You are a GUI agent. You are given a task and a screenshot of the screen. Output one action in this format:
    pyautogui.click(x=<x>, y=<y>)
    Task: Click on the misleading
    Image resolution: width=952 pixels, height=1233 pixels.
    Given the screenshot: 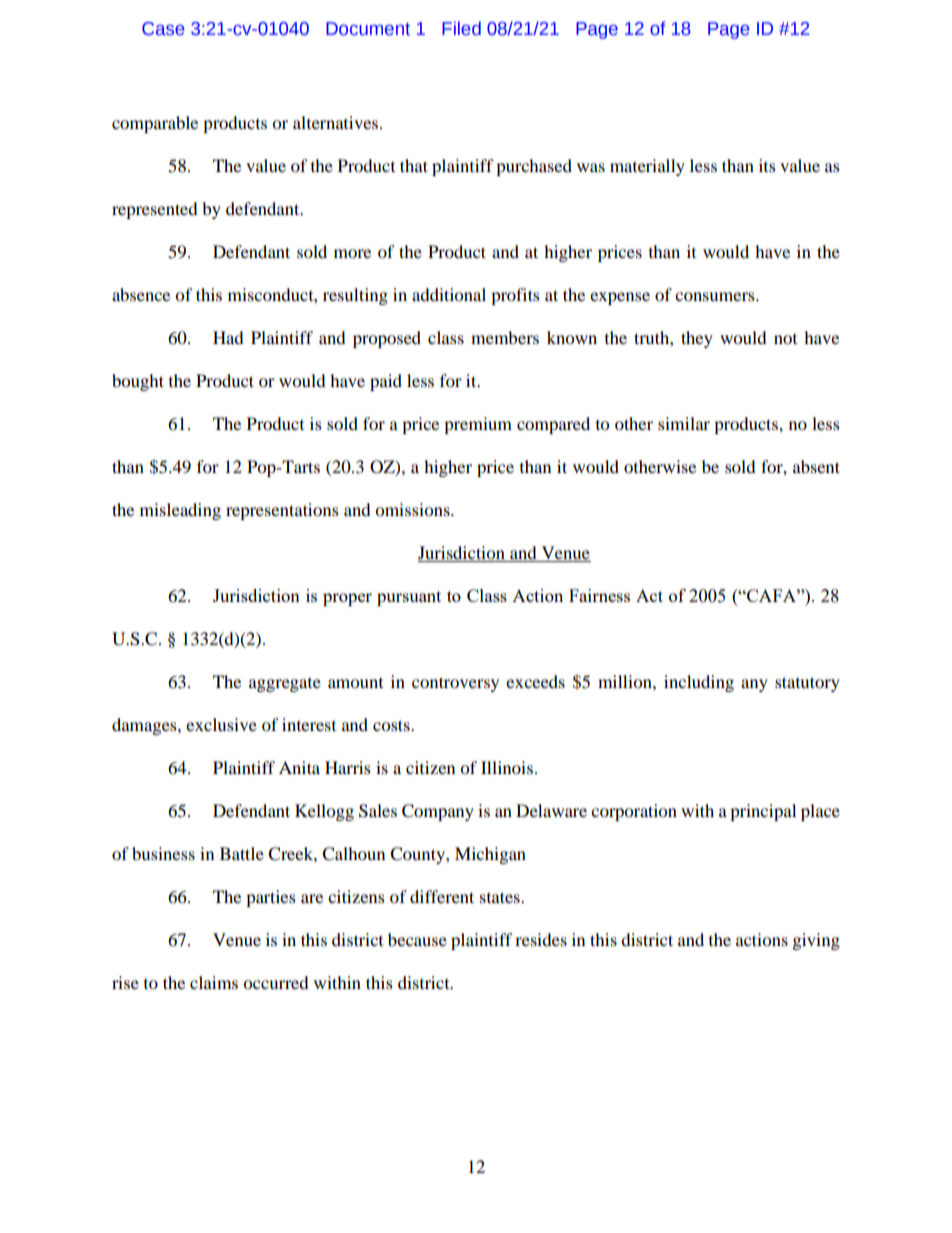 What is the action you would take?
    pyautogui.click(x=180, y=511)
